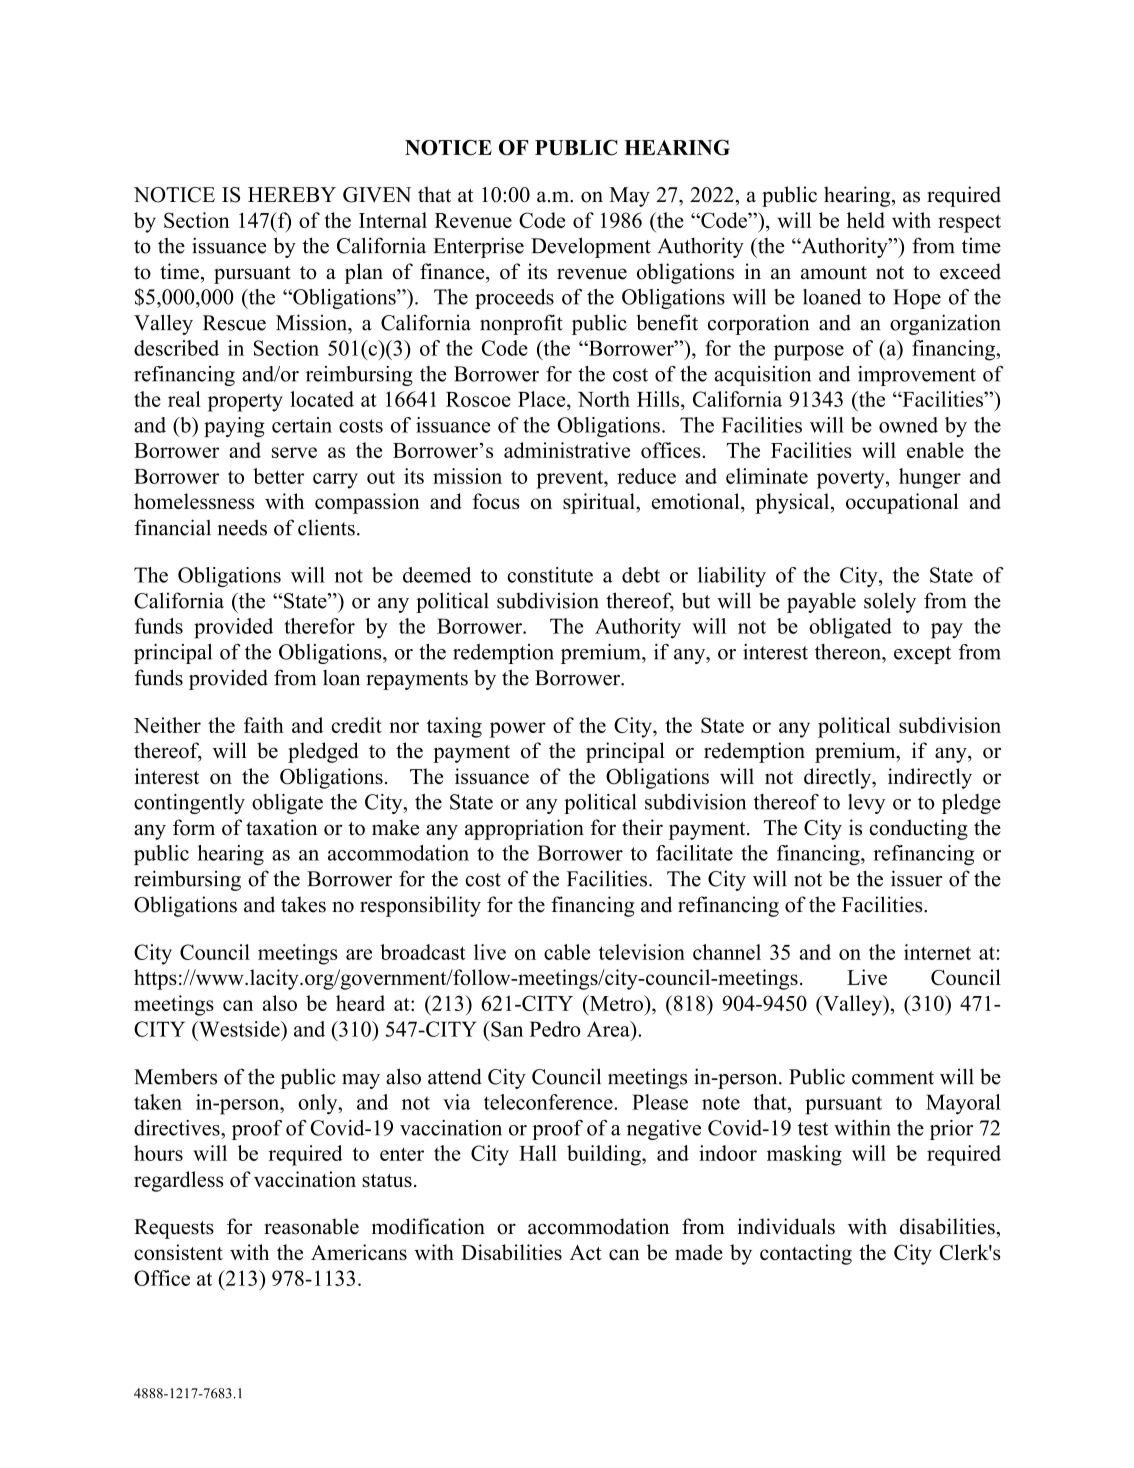  What do you see at coordinates (916, 878) in the screenshot?
I see `issuer` at bounding box center [916, 878].
